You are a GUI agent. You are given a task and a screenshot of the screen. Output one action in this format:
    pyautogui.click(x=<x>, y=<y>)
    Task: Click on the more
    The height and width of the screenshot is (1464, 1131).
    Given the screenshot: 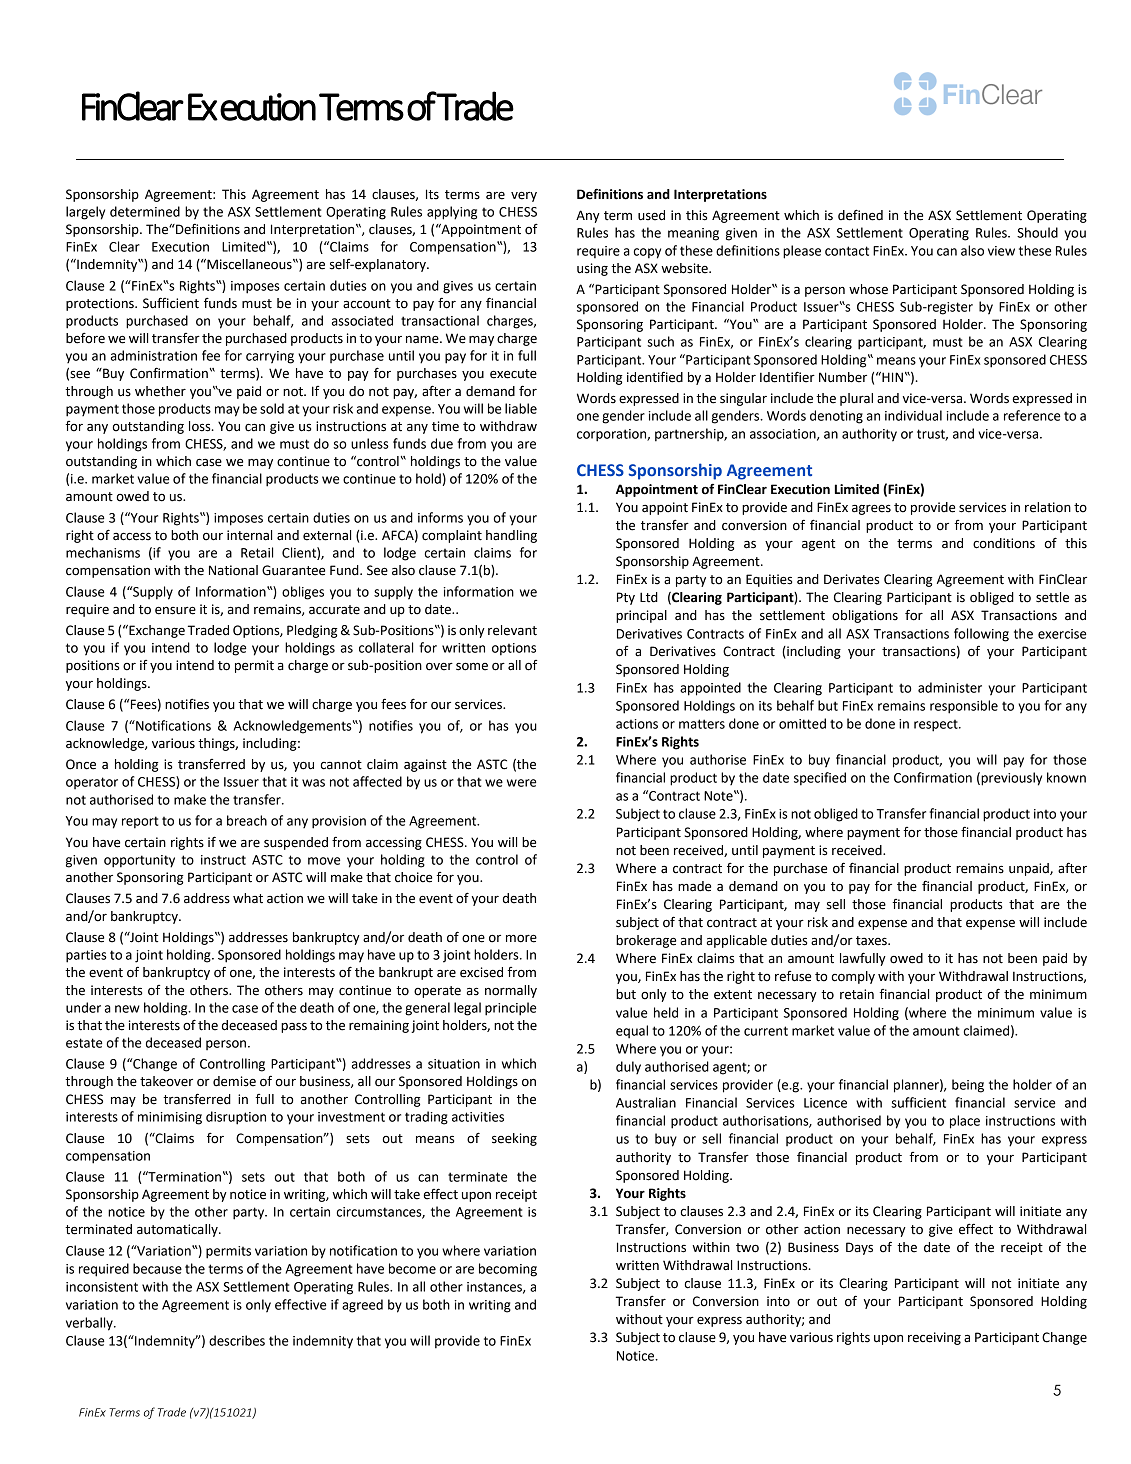 What is the action you would take?
    pyautogui.click(x=521, y=939)
